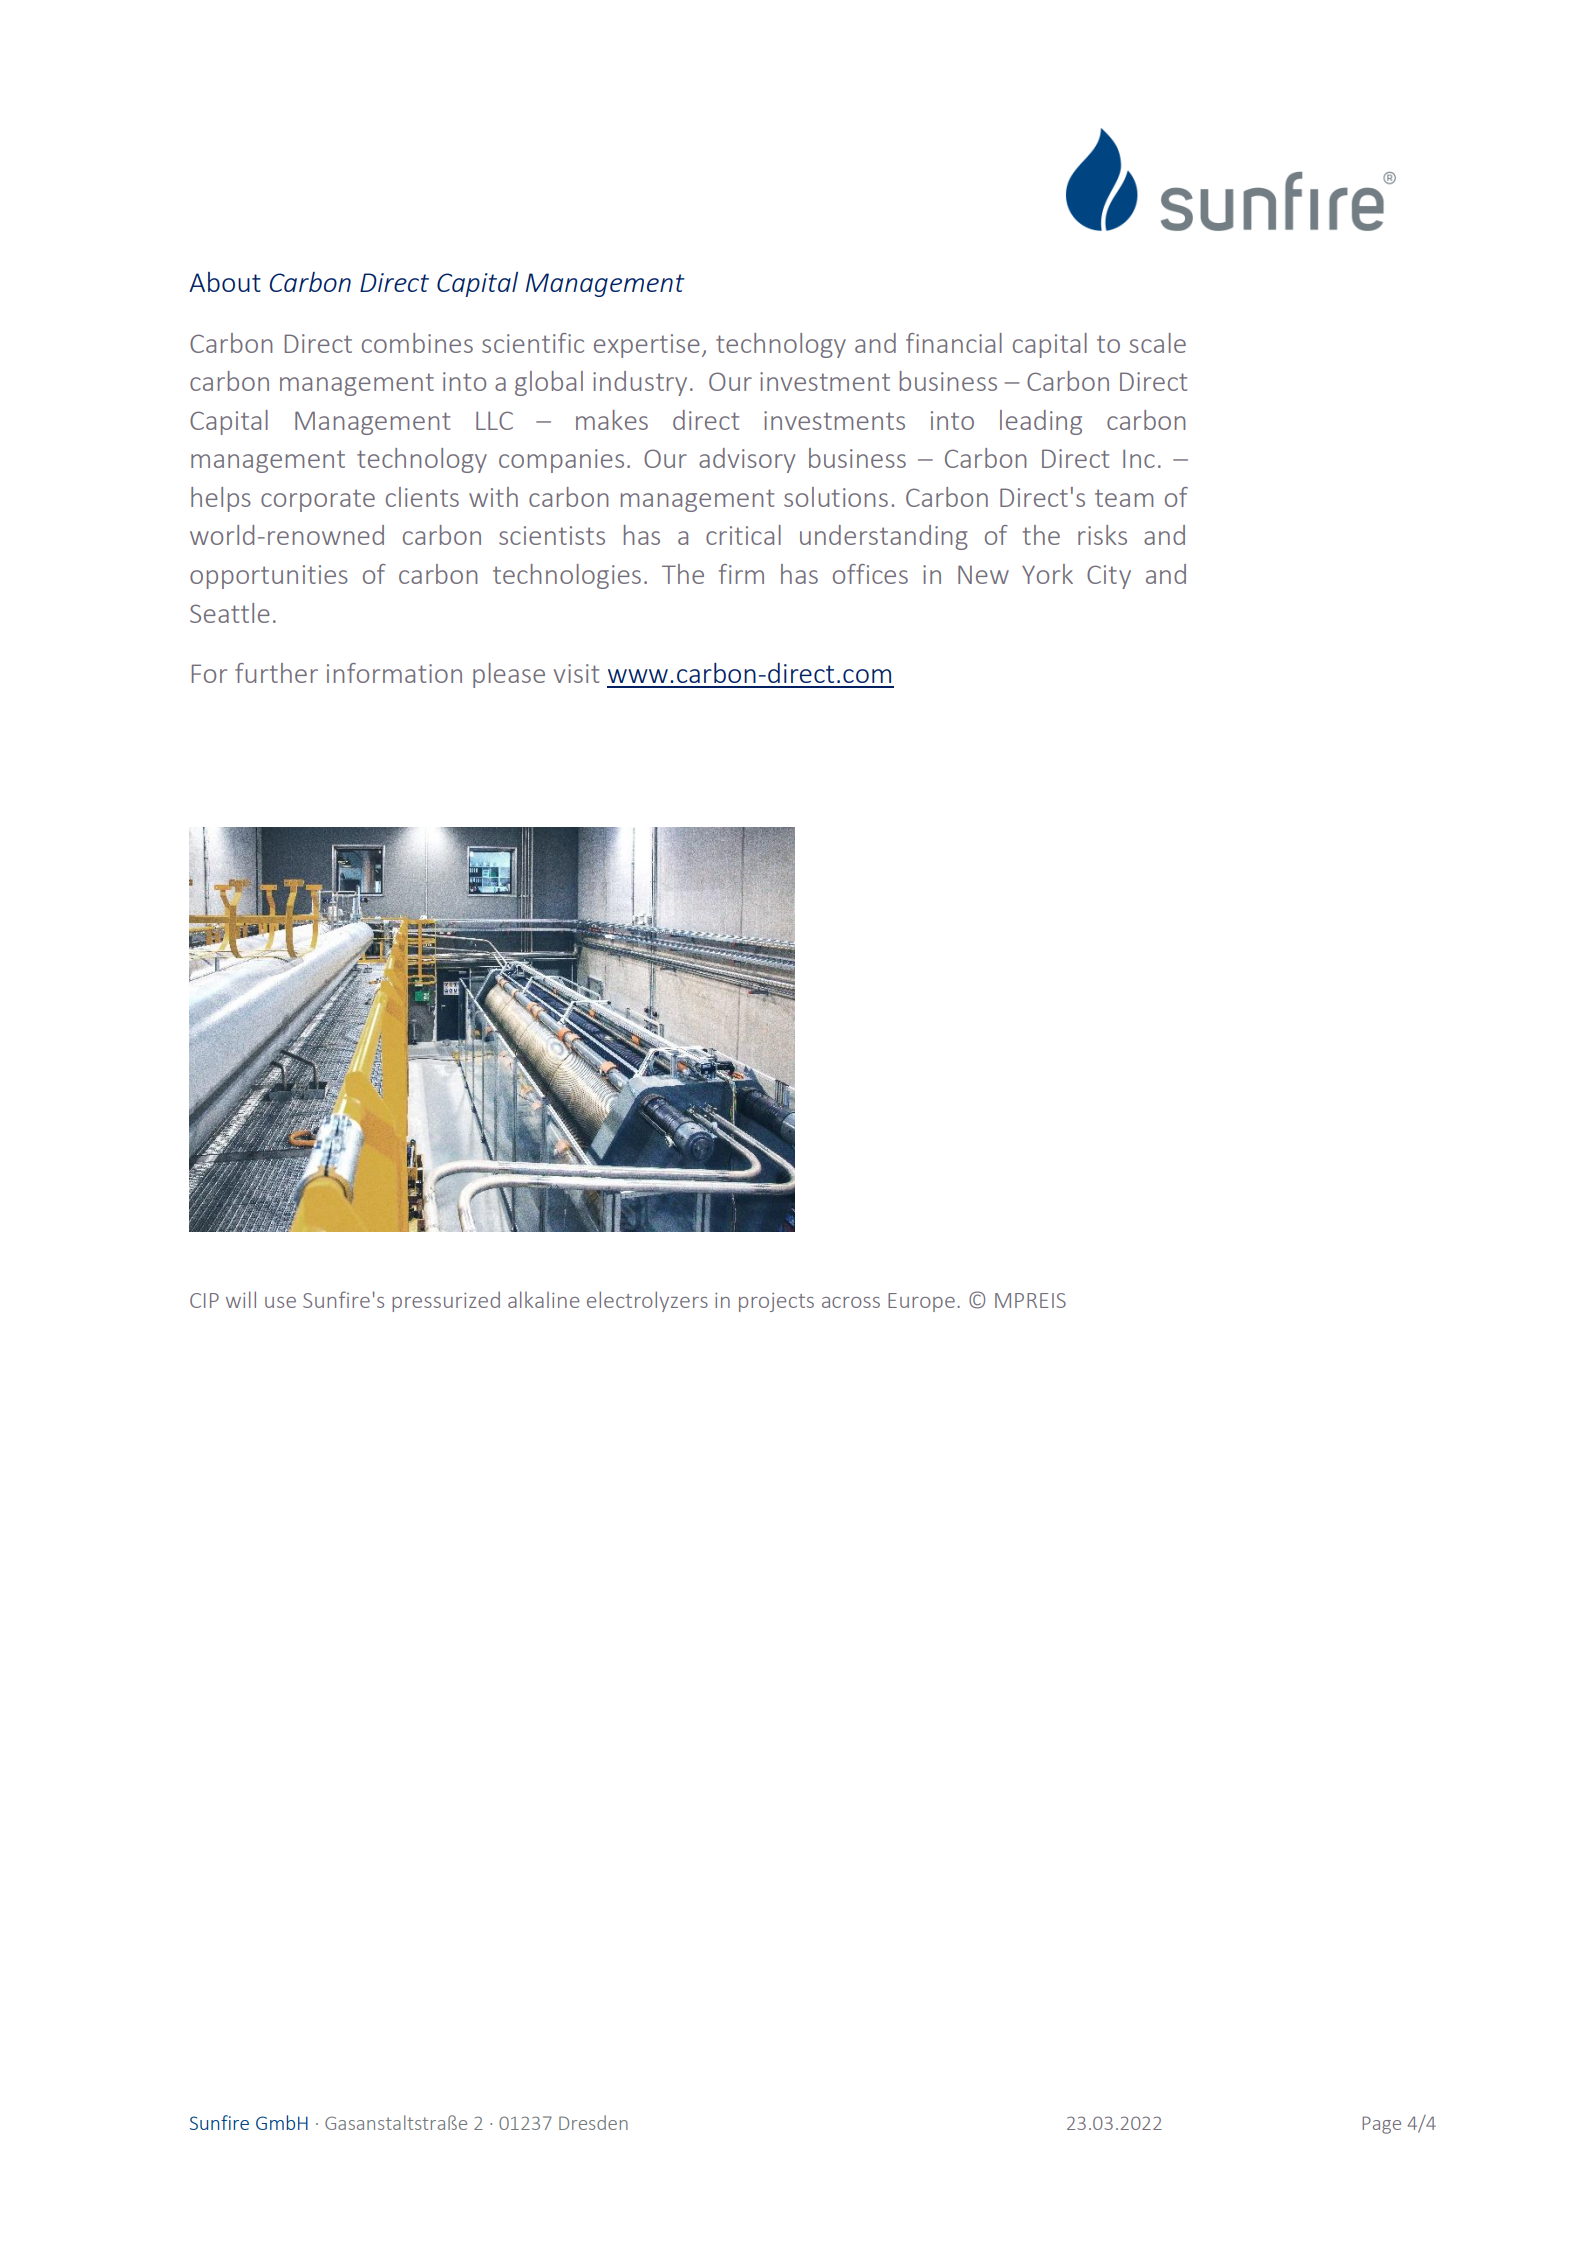  I want to click on expertise, so click(647, 346).
